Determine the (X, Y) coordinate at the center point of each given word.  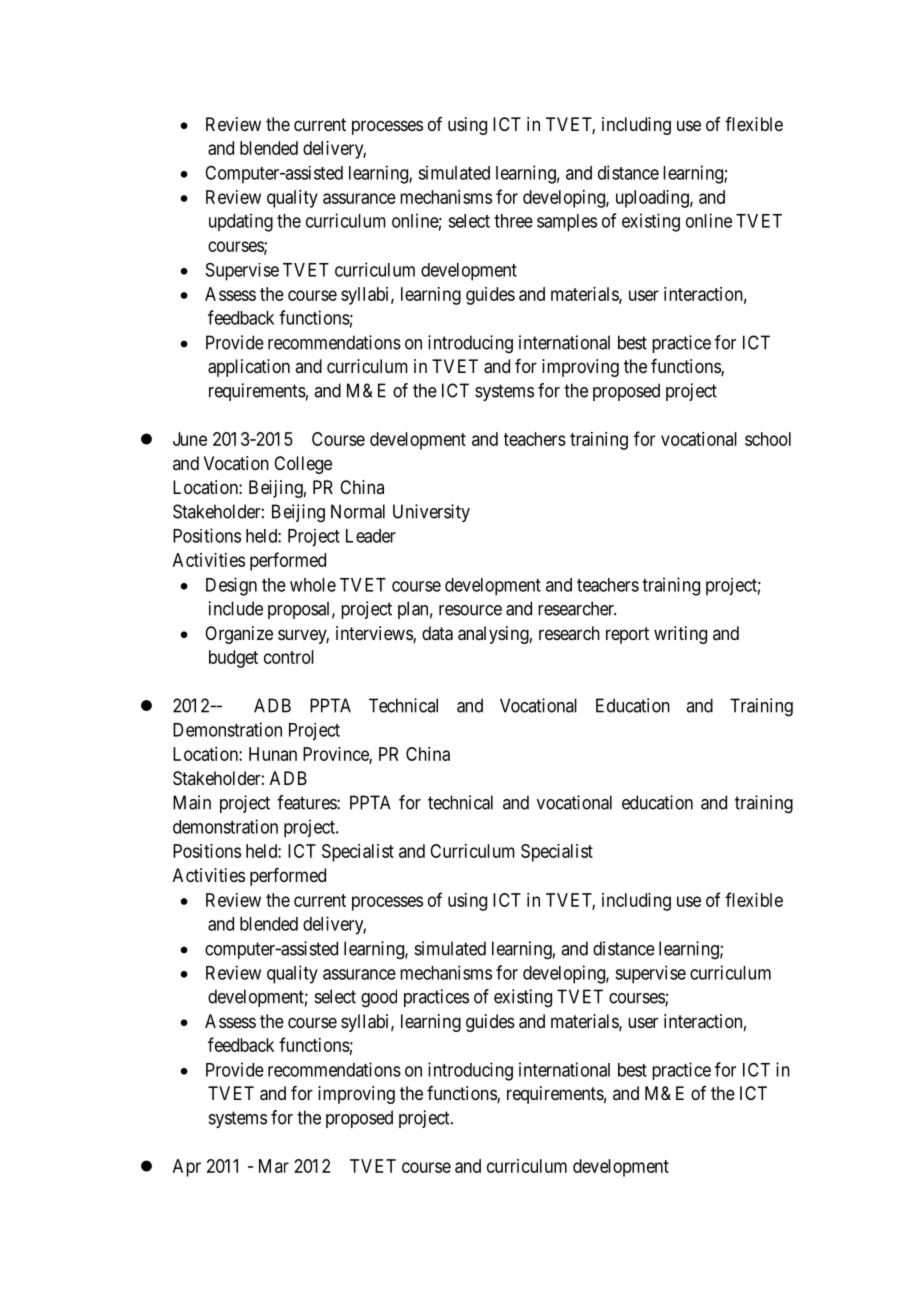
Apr (187, 1168)
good (379, 998)
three (513, 221)
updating (241, 222)
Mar (274, 1166)
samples (567, 223)
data (437, 633)
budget (233, 659)
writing (680, 635)
